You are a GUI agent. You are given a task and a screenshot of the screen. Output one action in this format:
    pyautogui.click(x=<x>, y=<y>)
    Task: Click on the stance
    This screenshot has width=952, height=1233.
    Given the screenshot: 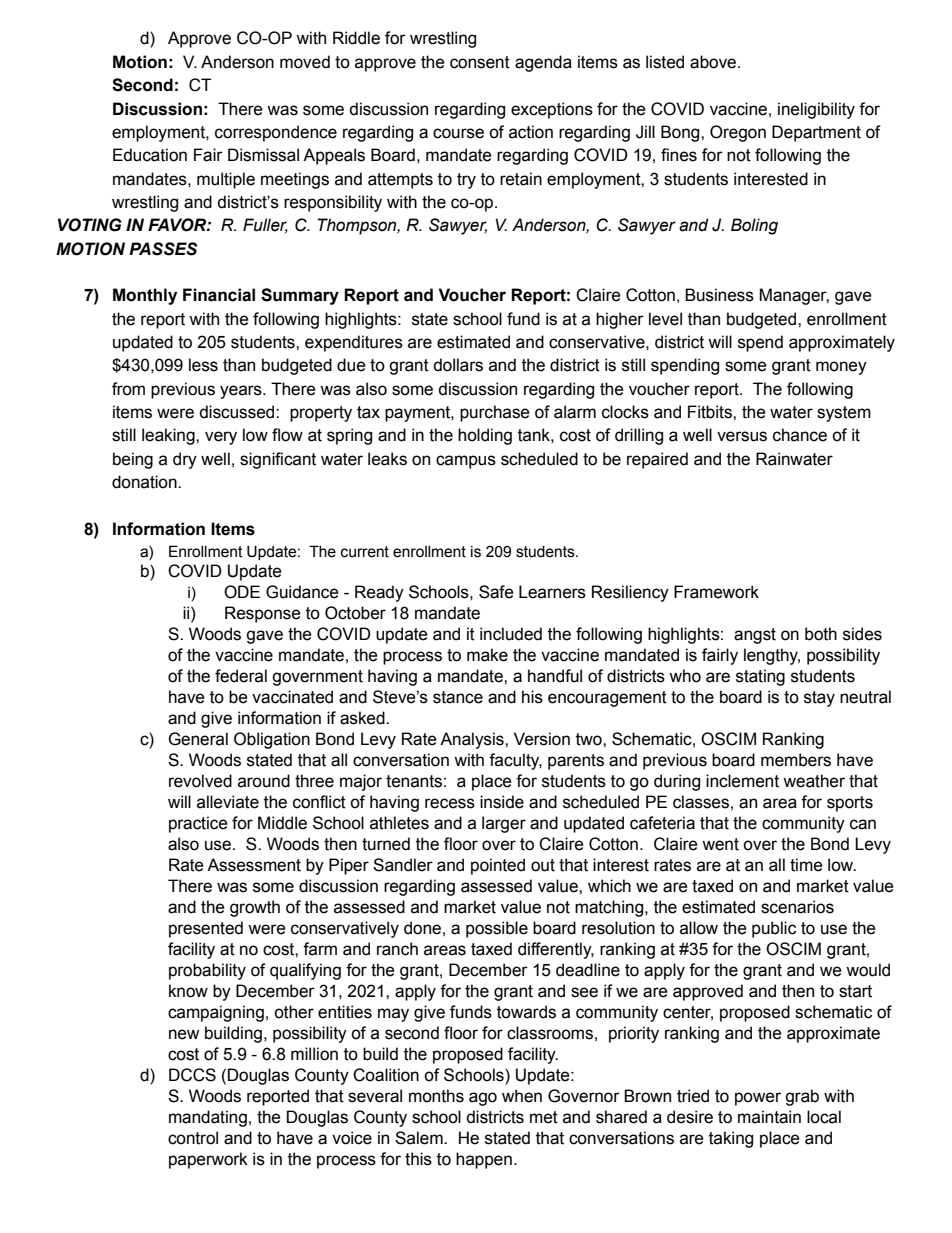 What is the action you would take?
    pyautogui.click(x=458, y=697)
